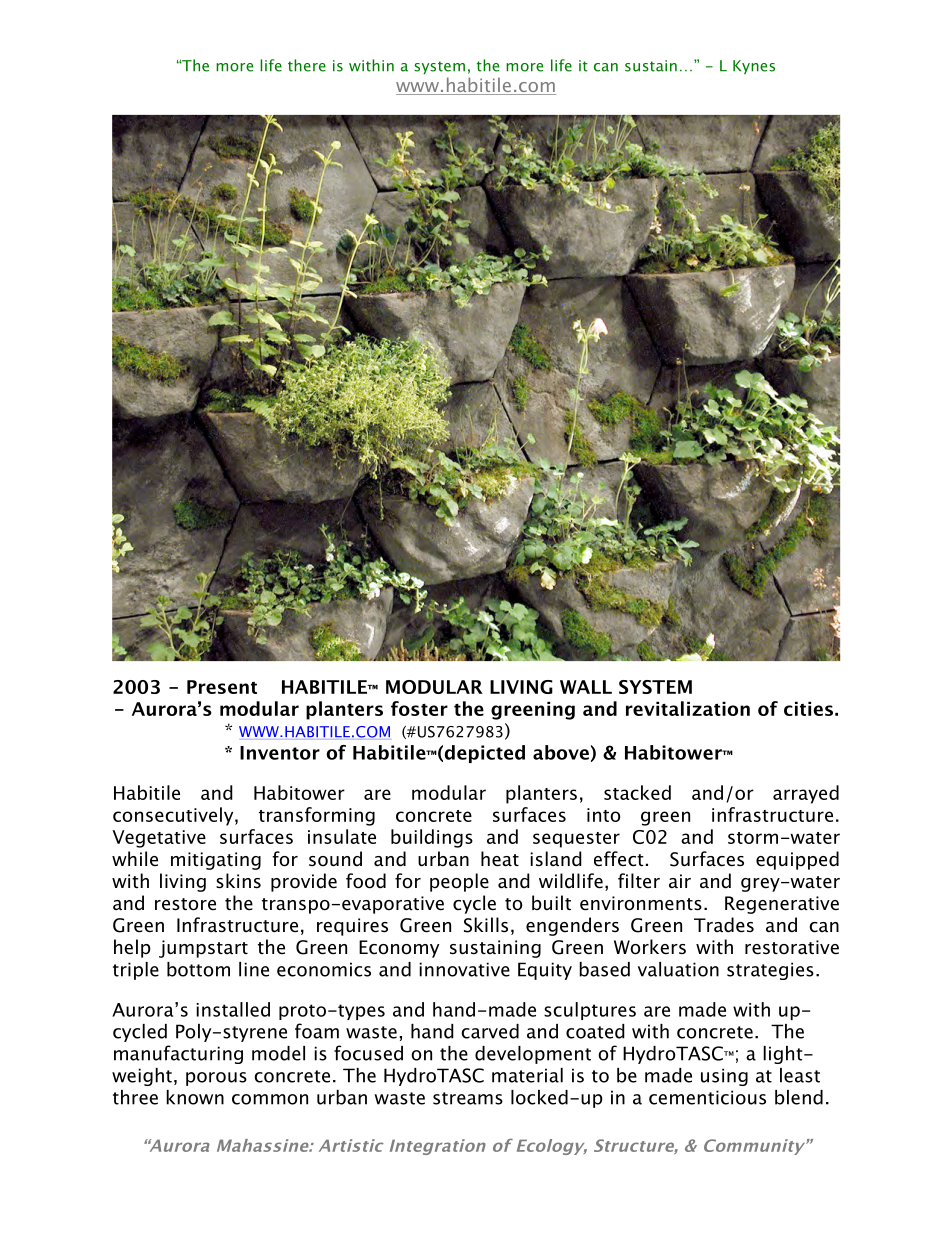  I want to click on there, so click(307, 65).
